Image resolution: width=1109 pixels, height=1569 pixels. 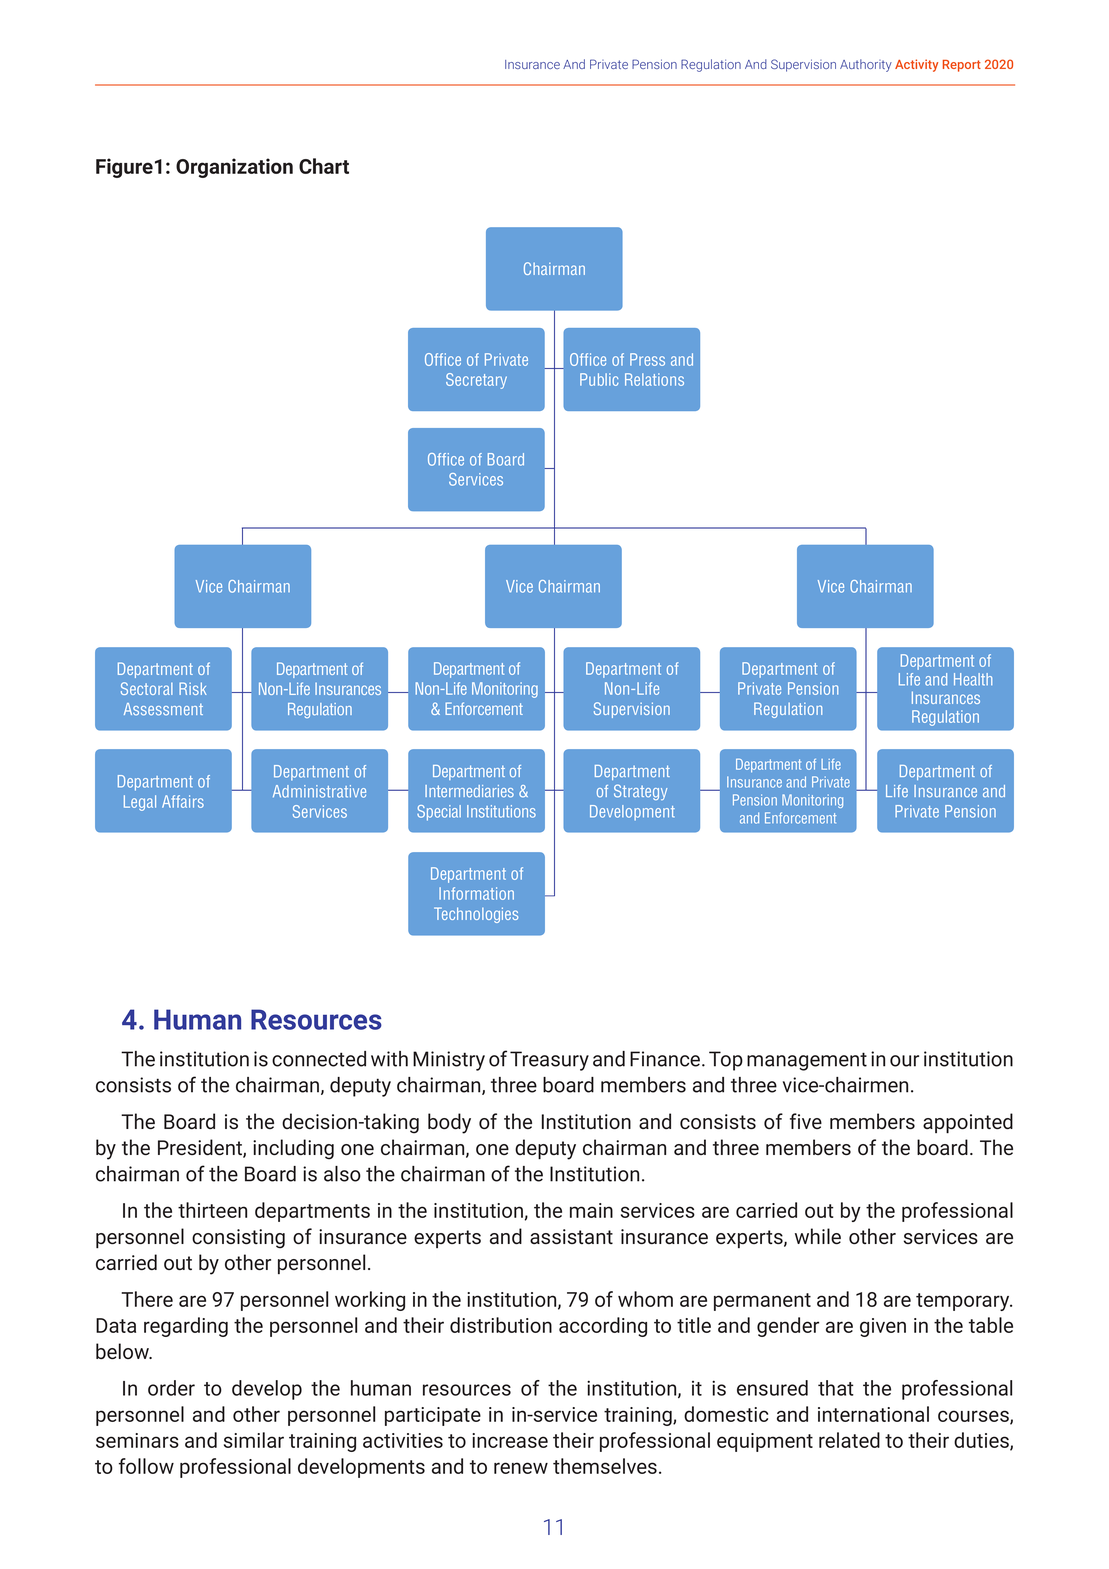 I want to click on Organization, so click(x=234, y=168).
